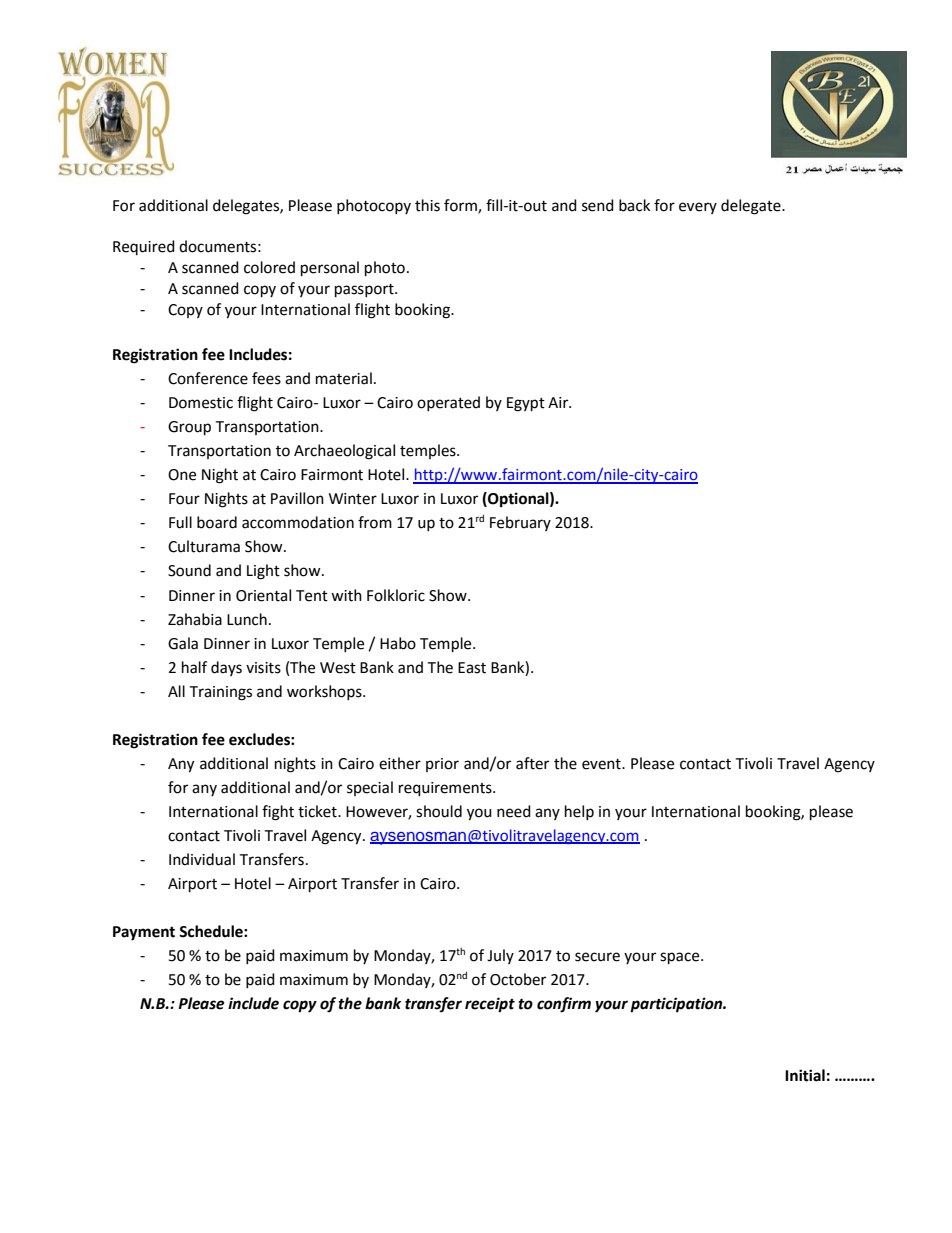  Describe the element at coordinates (446, 789) in the image. I see `requirements` at that location.
